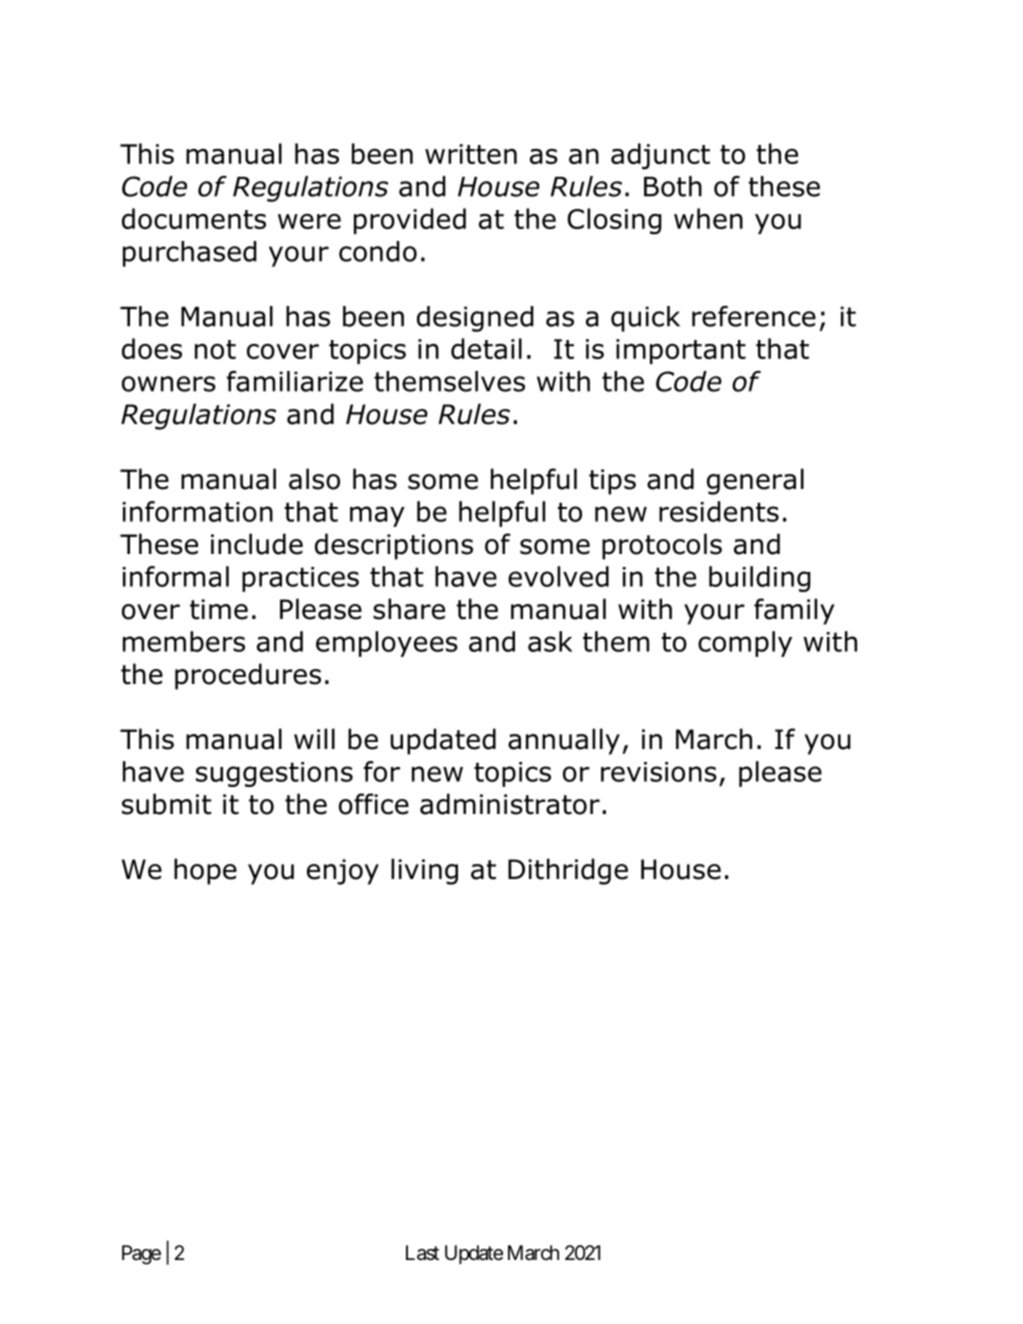  I want to click on written, so click(471, 154).
